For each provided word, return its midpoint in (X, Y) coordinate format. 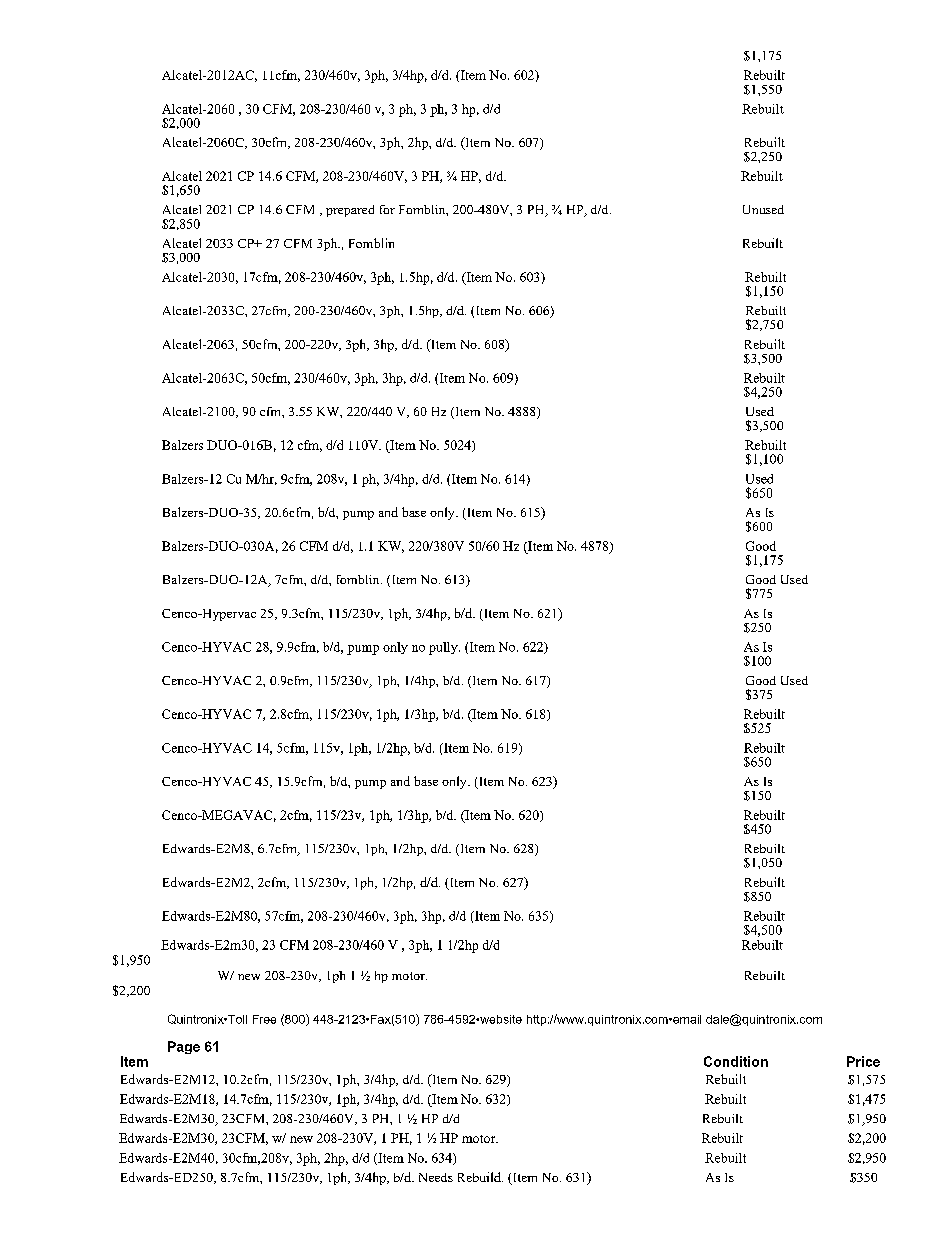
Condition (736, 1061)
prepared (350, 211)
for (387, 209)
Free (264, 1019)
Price (863, 1061)
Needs (436, 1177)
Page (184, 1047)
